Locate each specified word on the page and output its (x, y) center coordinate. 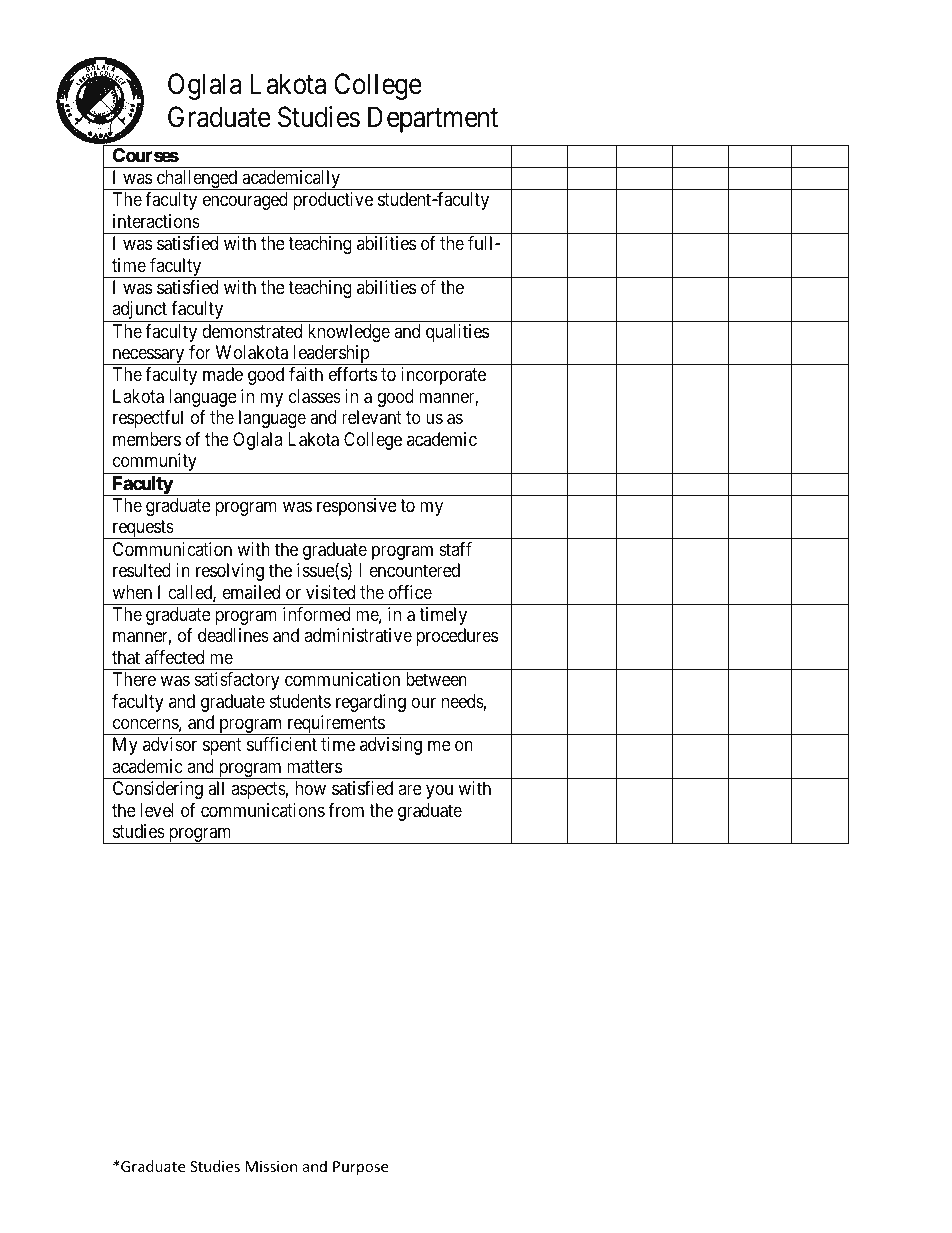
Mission (271, 1166)
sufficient (282, 744)
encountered (414, 570)
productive (333, 201)
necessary (148, 357)
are (410, 790)
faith (306, 374)
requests (142, 530)
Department (433, 120)
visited (330, 592)
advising (391, 746)
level (156, 810)
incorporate (443, 376)
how (310, 788)
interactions (156, 221)
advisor (170, 744)
